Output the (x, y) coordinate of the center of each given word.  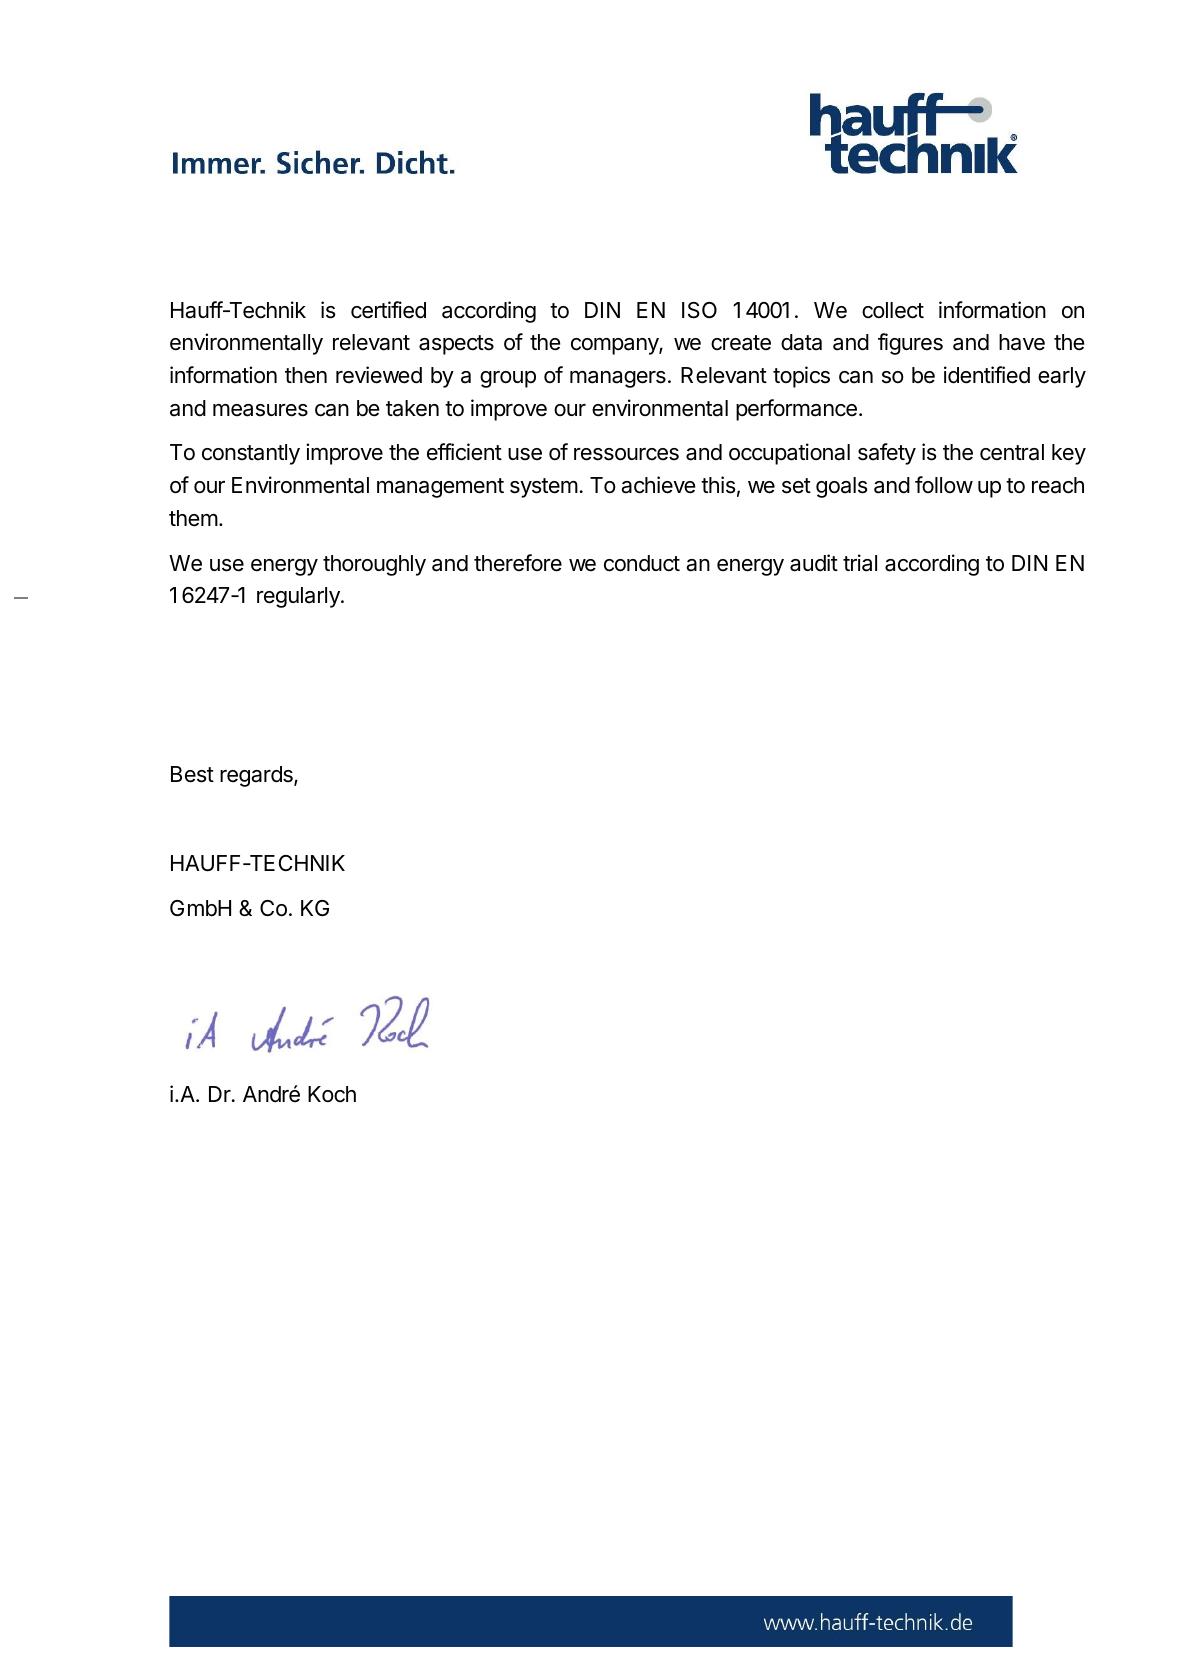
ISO (699, 310)
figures (910, 344)
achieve (658, 485)
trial (860, 563)
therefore (518, 563)
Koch (332, 1094)
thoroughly (374, 565)
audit (814, 563)
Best (192, 774)
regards (257, 776)
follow (944, 485)
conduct (642, 563)
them (193, 518)
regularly (299, 597)
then (306, 375)
